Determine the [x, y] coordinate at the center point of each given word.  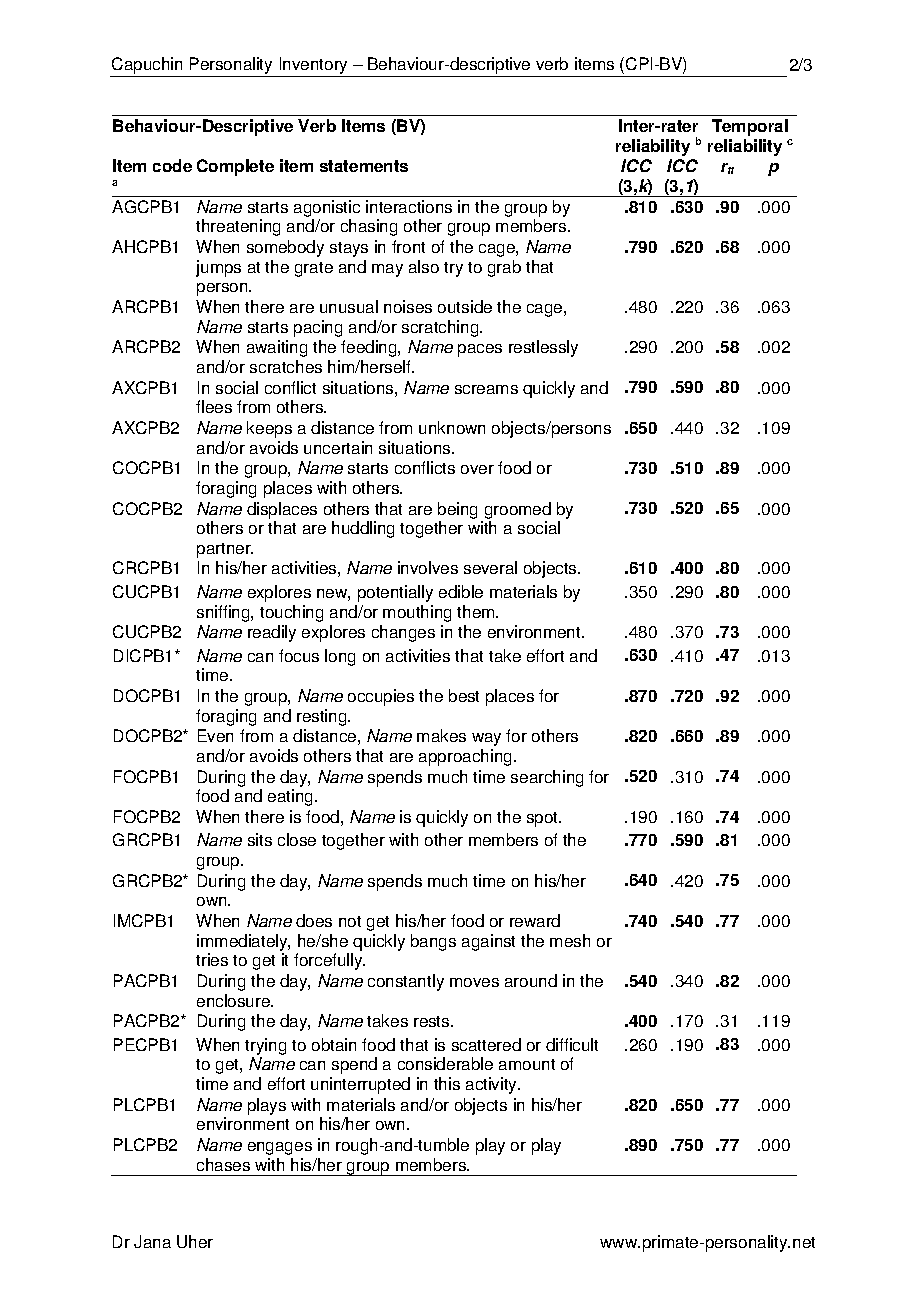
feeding [370, 348]
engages [280, 1148]
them [477, 611]
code [172, 165]
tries [212, 959]
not [350, 921]
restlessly [543, 348]
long [340, 657]
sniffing [224, 613]
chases [223, 1164]
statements [364, 166]
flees [214, 406]
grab [504, 268]
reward [535, 920]
